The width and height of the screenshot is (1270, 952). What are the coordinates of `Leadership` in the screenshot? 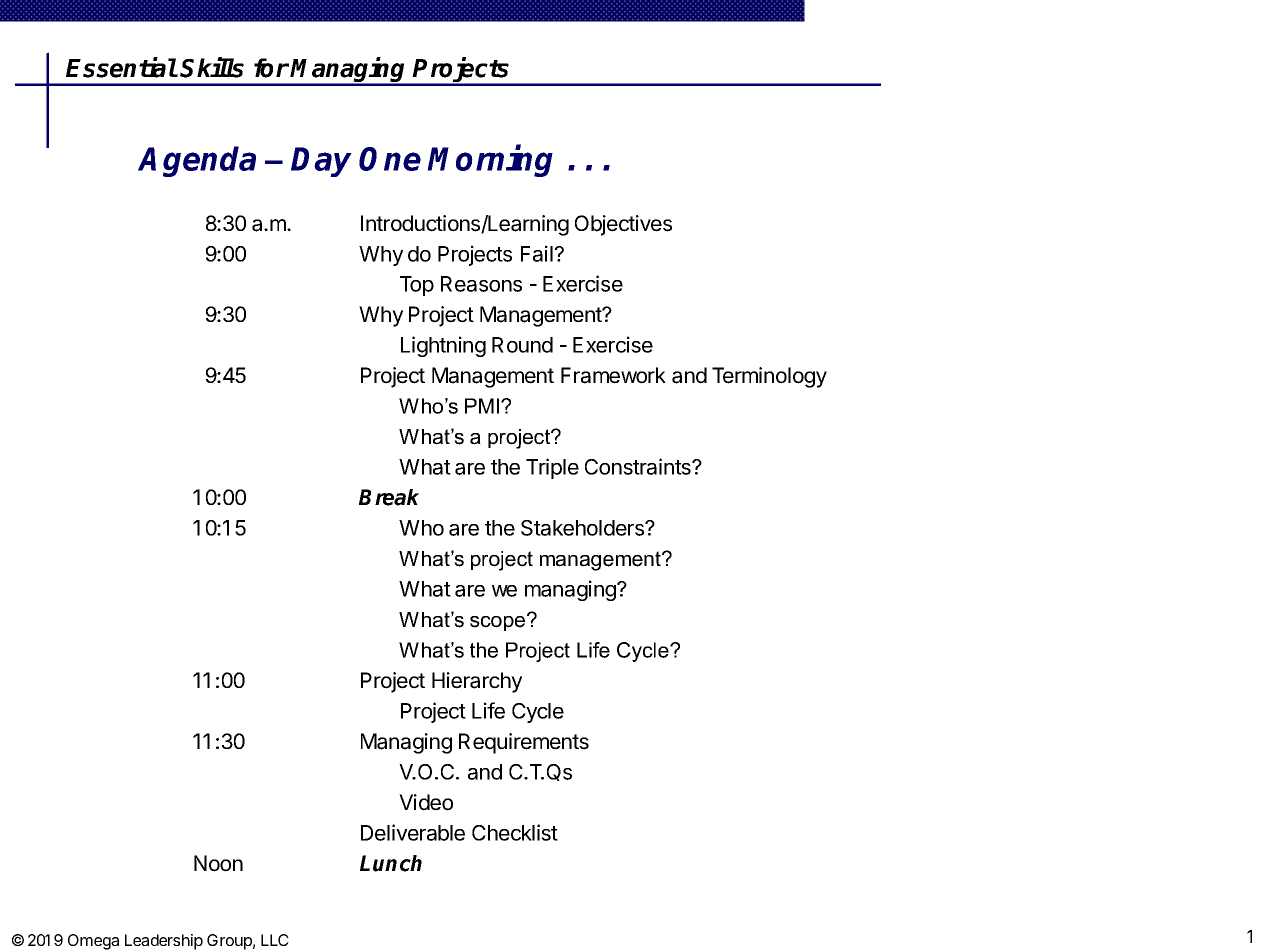 It's located at (164, 942).
